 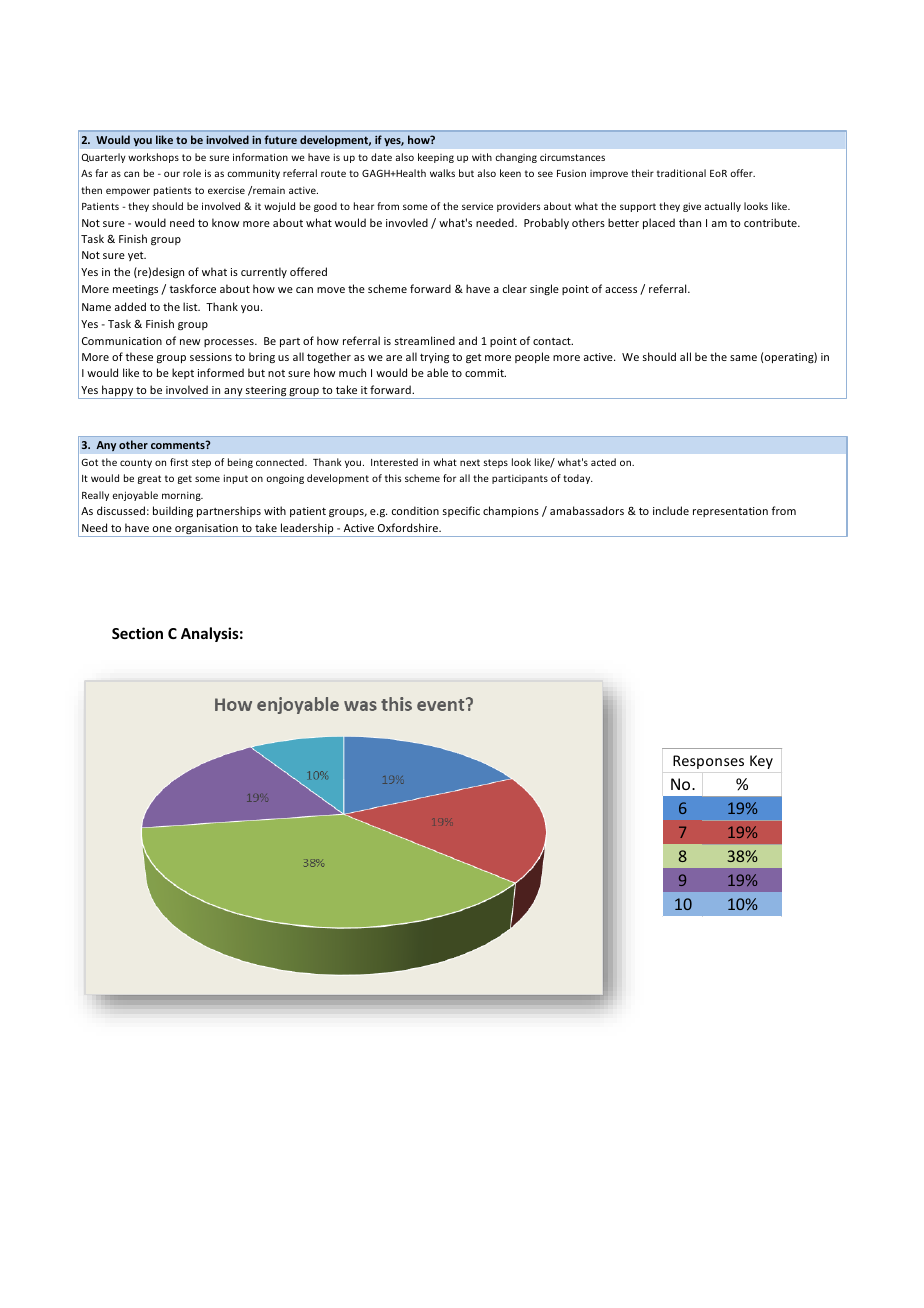 What do you see at coordinates (436, 158) in the document?
I see `keeping` at bounding box center [436, 158].
